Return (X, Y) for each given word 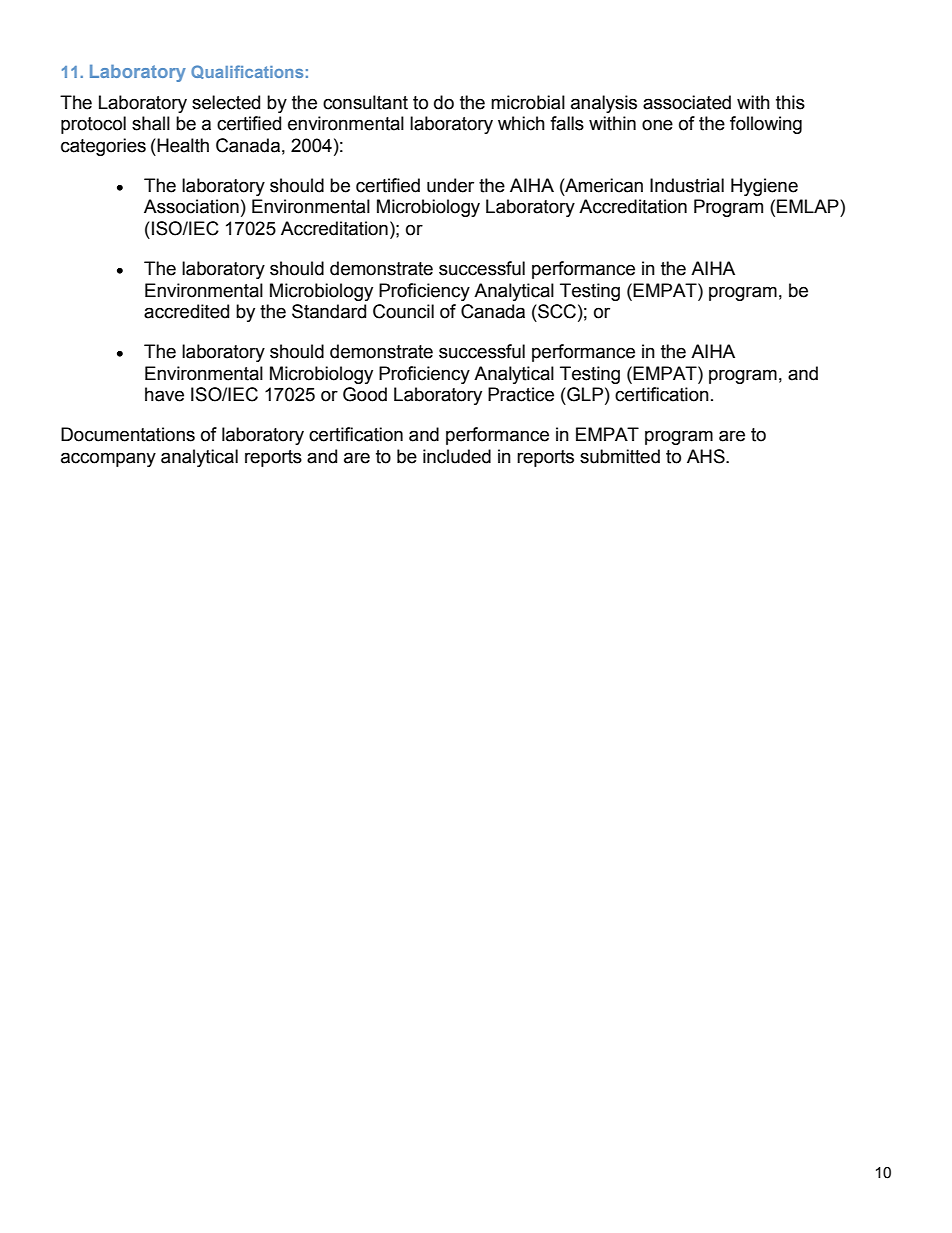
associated (687, 102)
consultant (365, 102)
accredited (186, 311)
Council (403, 311)
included (457, 456)
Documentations (128, 434)
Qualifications (247, 72)
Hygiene (764, 187)
